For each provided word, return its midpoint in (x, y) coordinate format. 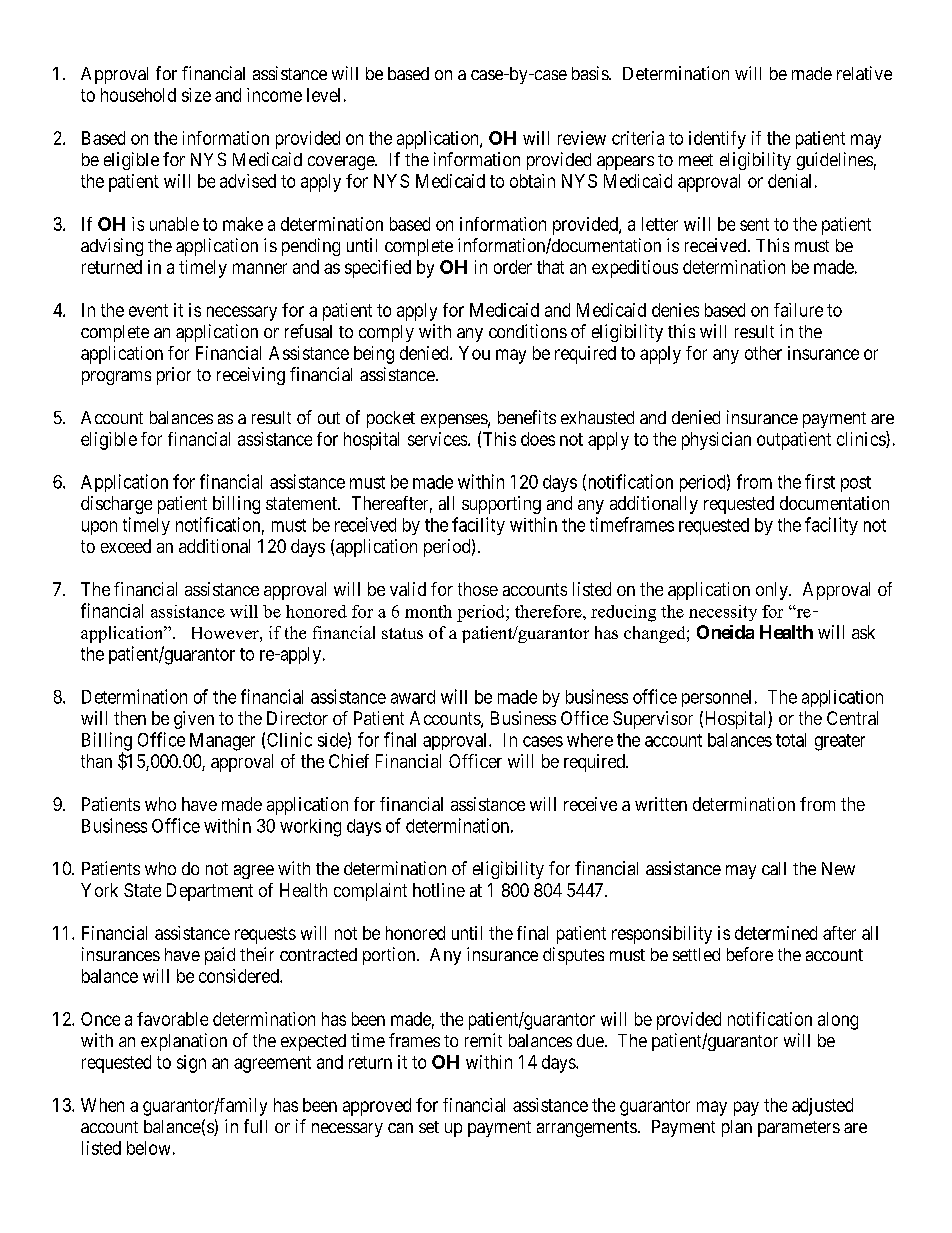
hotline (439, 890)
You (474, 353)
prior (174, 376)
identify (717, 140)
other (763, 353)
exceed (126, 546)
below (148, 1148)
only (773, 591)
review (582, 138)
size (196, 95)
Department (210, 892)
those (478, 589)
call (774, 868)
